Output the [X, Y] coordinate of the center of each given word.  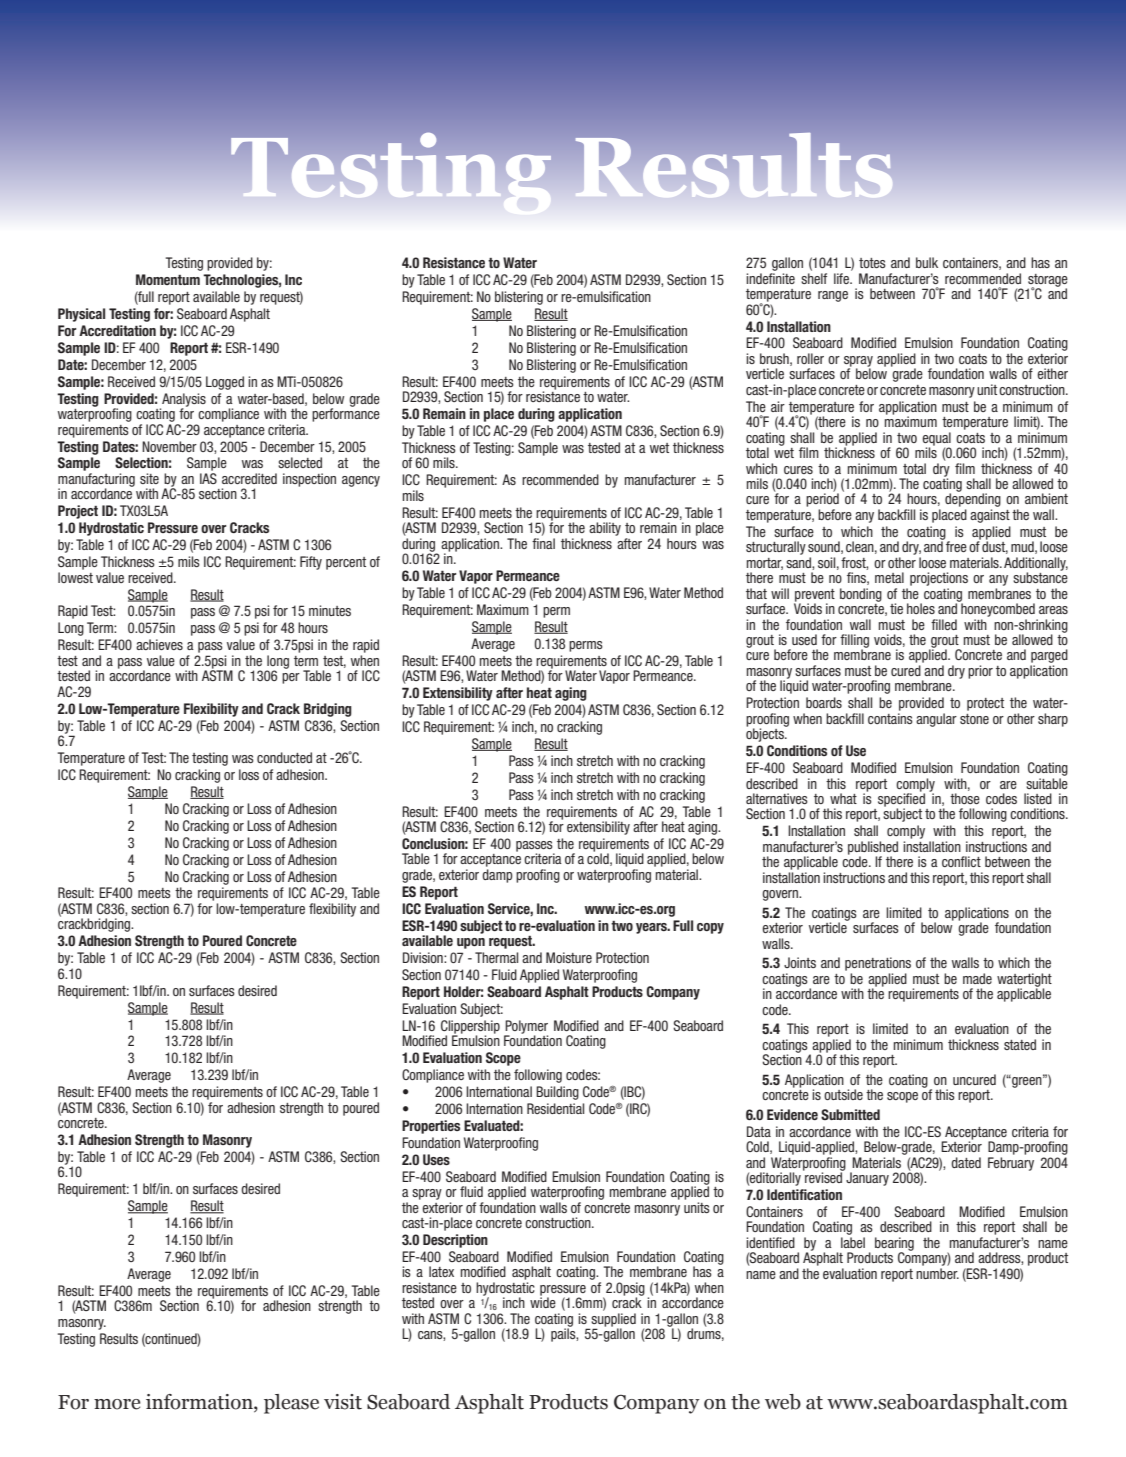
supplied [612, 1321]
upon [471, 943]
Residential [555, 1108]
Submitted [850, 1114]
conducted [284, 757]
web [783, 1402]
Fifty [311, 563]
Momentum [168, 279]
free [956, 546]
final [543, 542]
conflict [961, 861]
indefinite [770, 278]
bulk [927, 262]
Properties [431, 1127]
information [200, 1403]
